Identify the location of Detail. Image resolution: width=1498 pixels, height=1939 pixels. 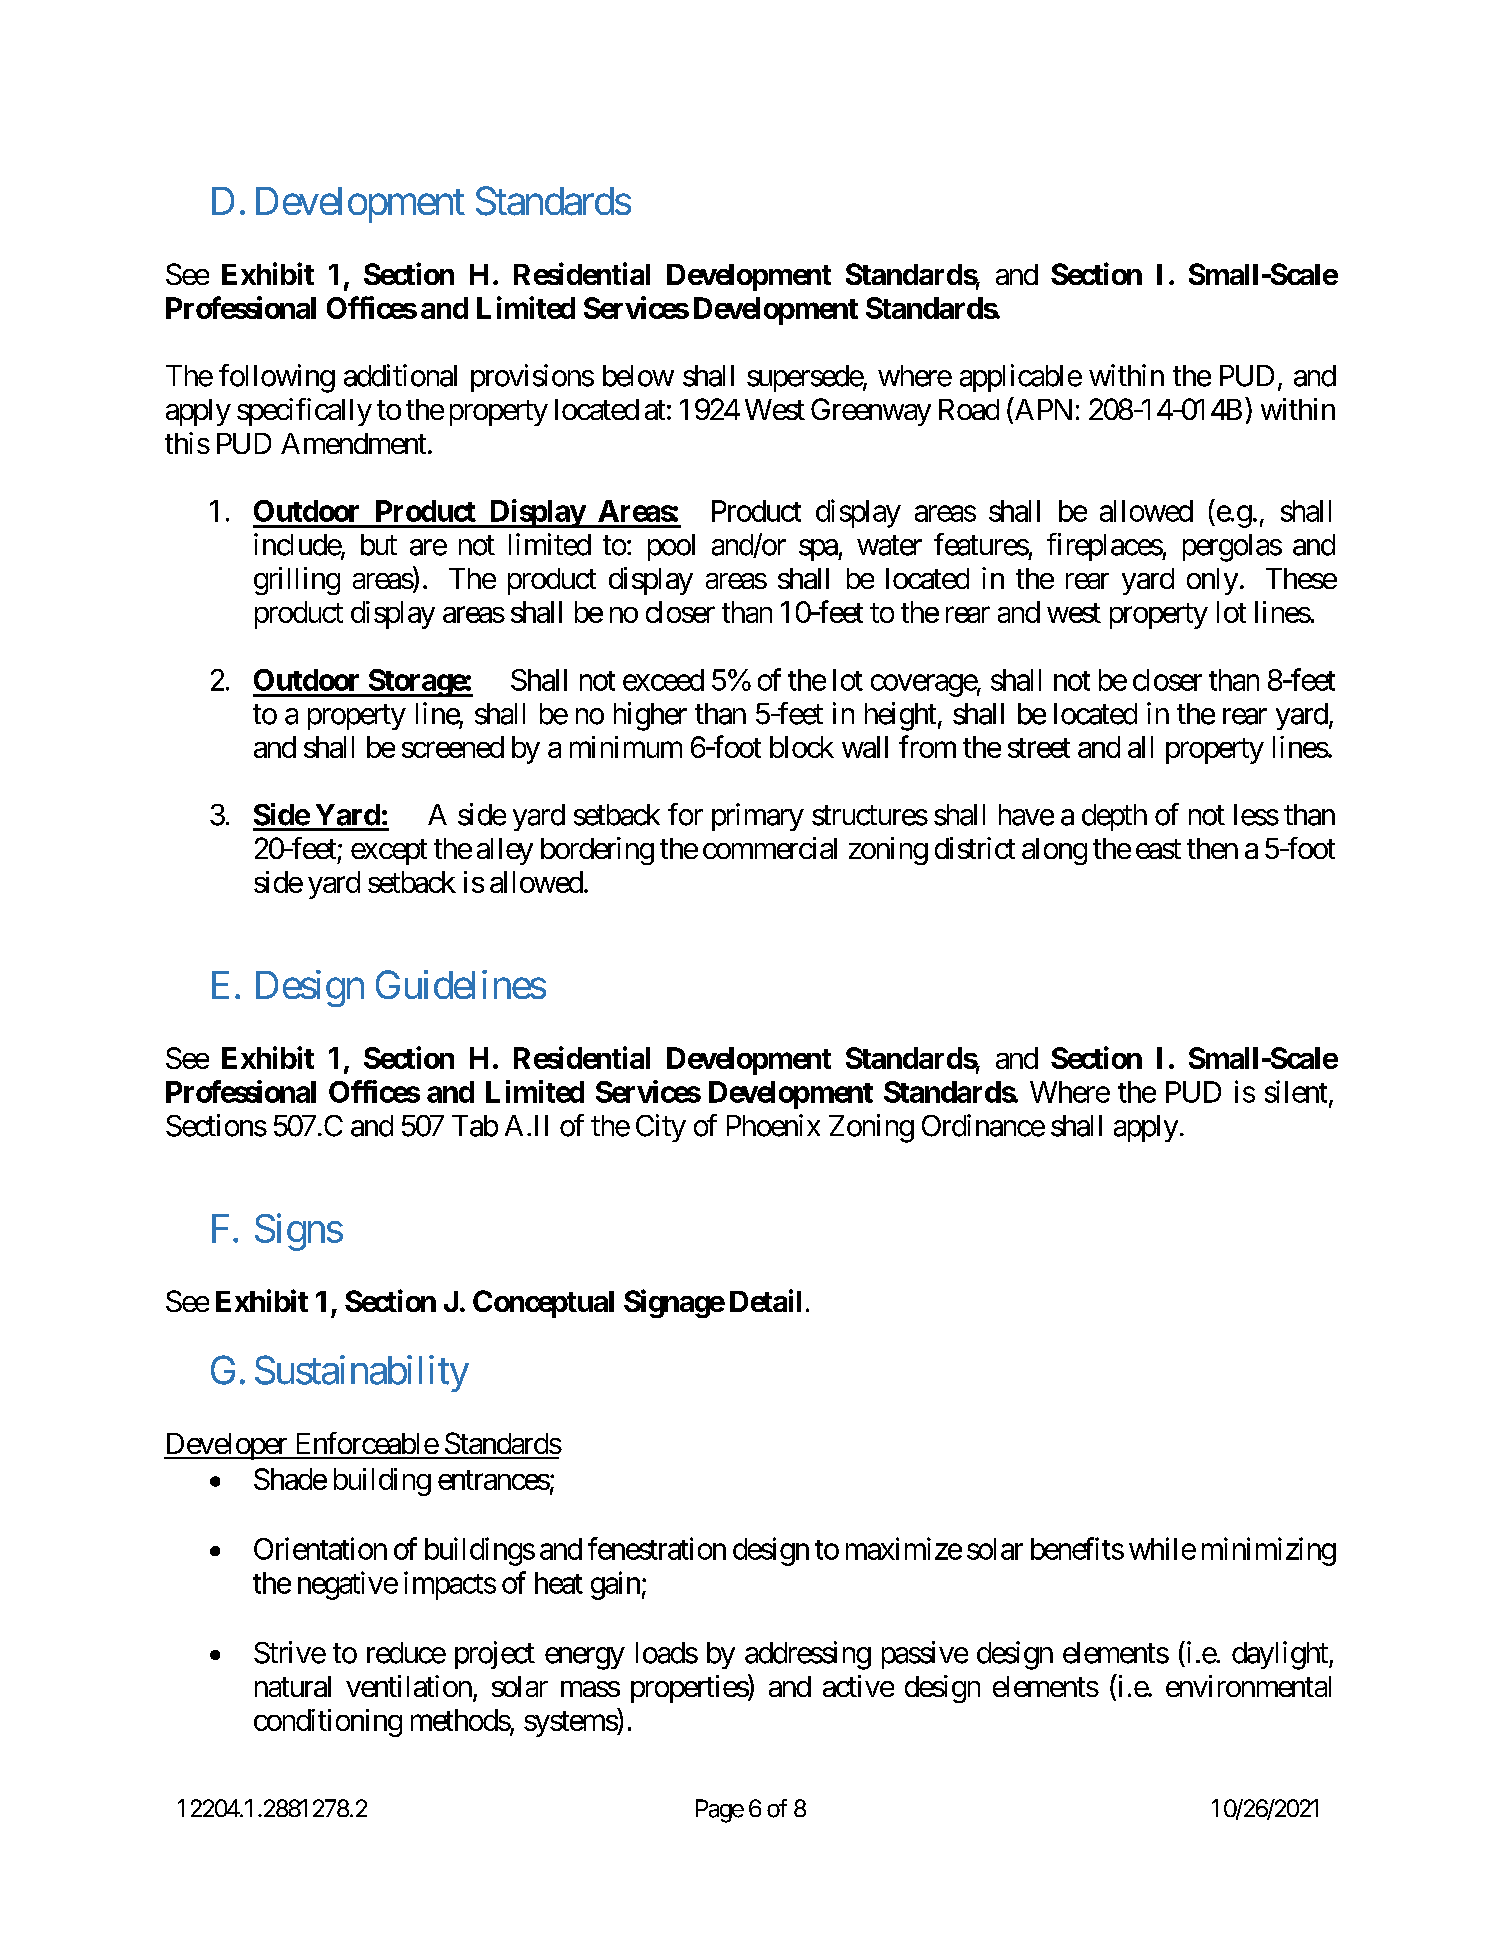
(765, 1300).
